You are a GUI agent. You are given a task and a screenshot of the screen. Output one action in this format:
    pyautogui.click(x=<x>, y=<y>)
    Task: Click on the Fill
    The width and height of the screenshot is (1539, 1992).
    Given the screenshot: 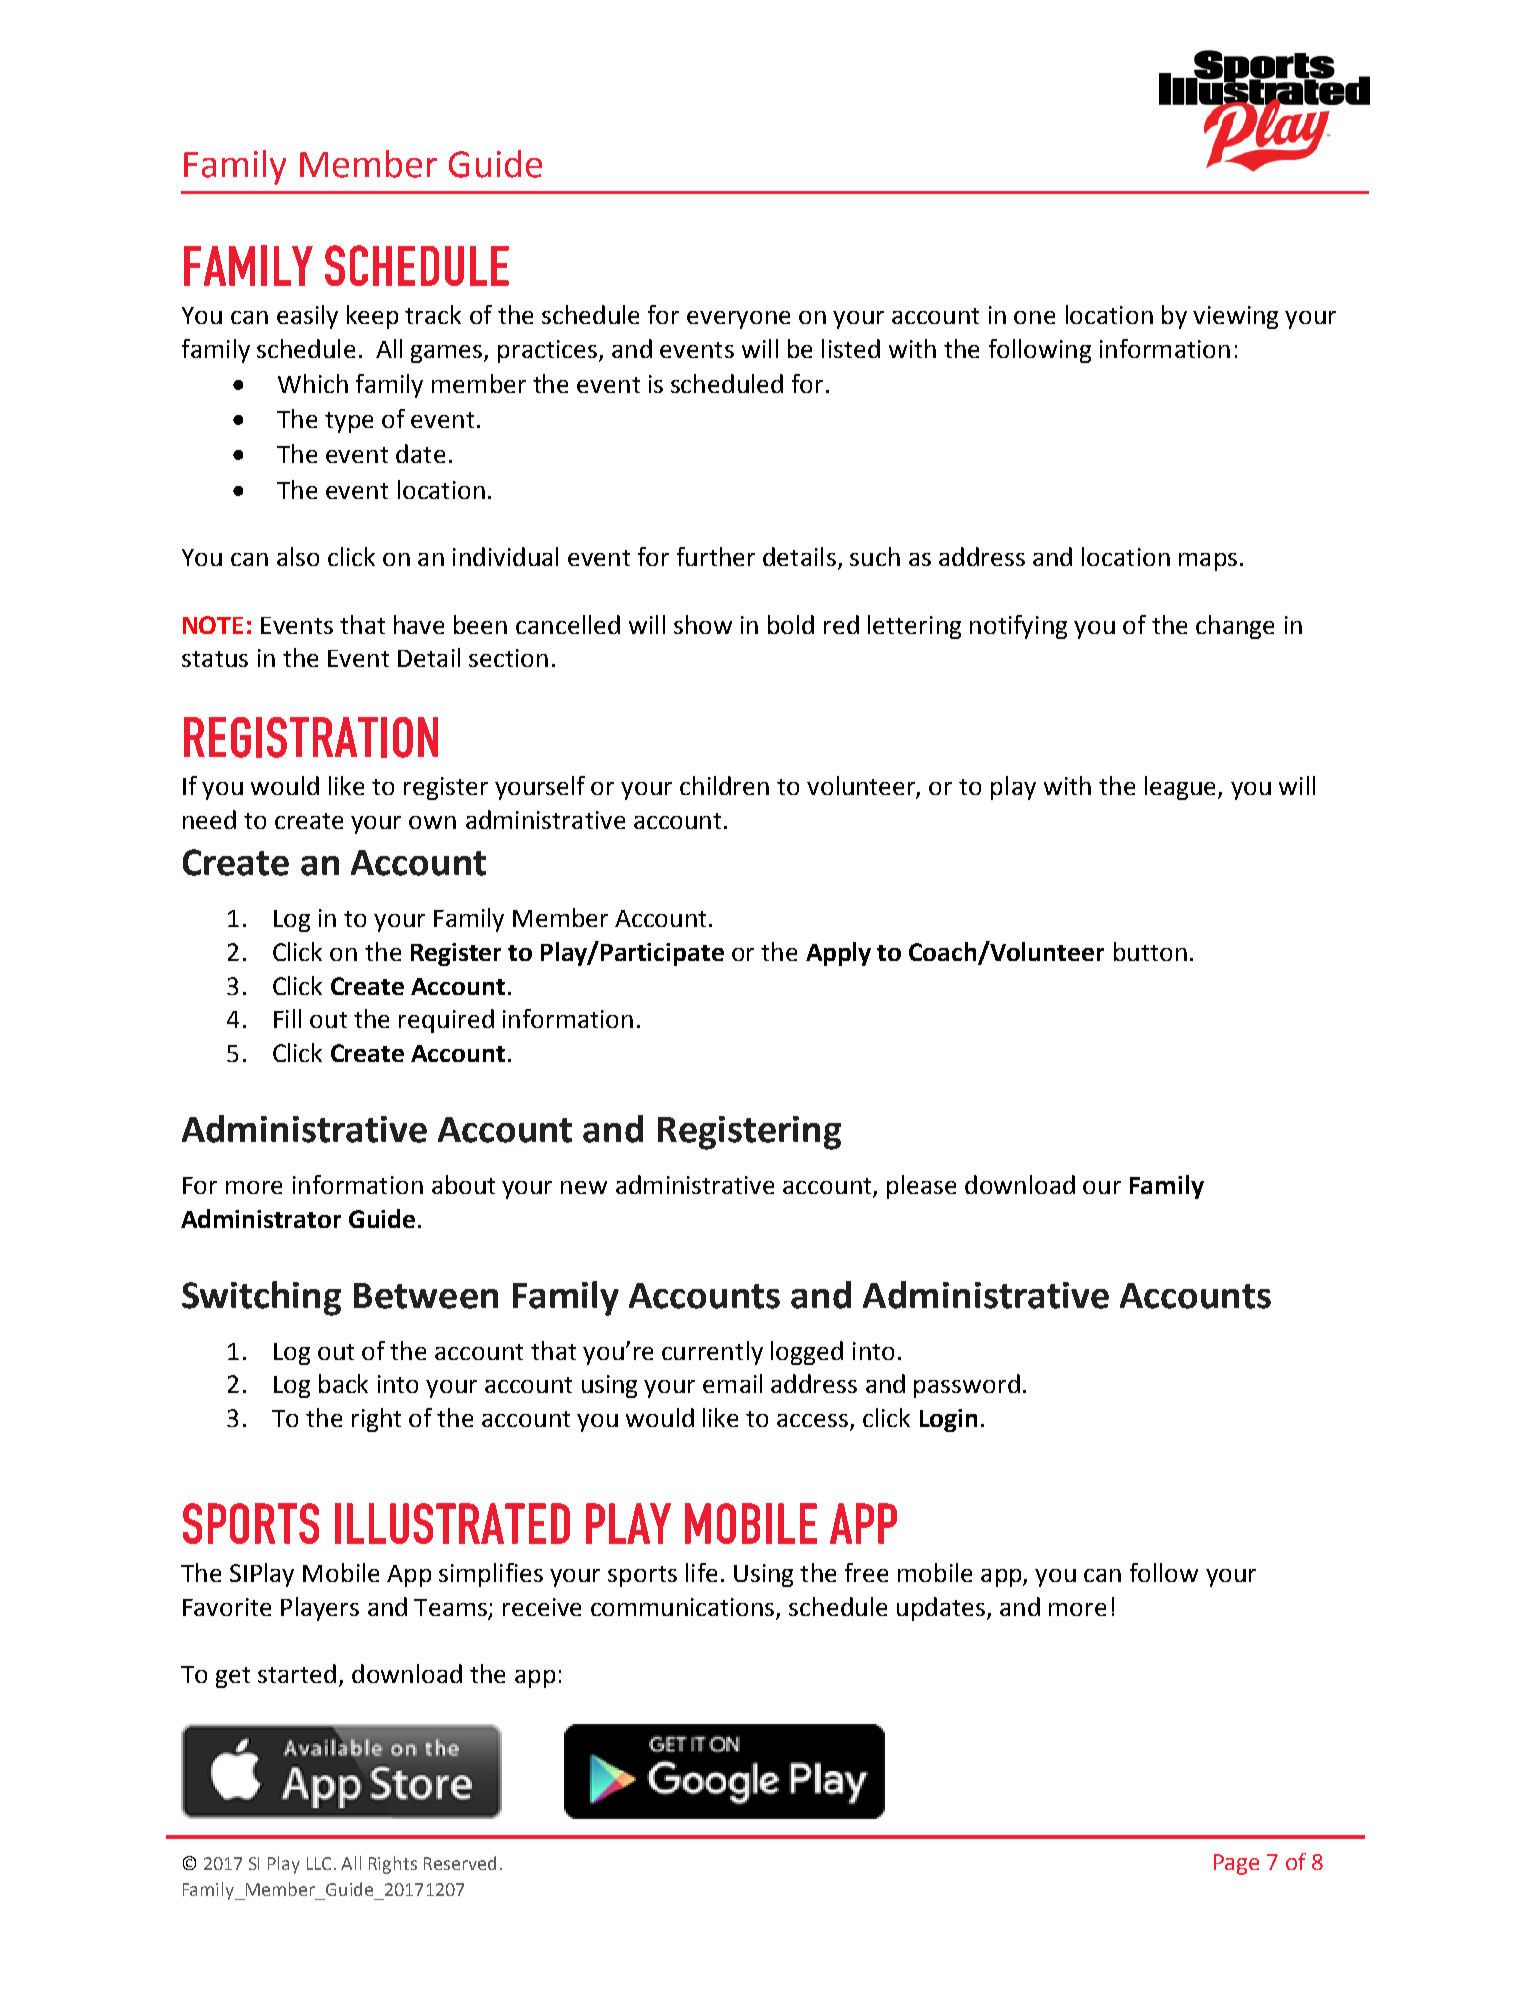 What is the action you would take?
    pyautogui.click(x=287, y=1018)
